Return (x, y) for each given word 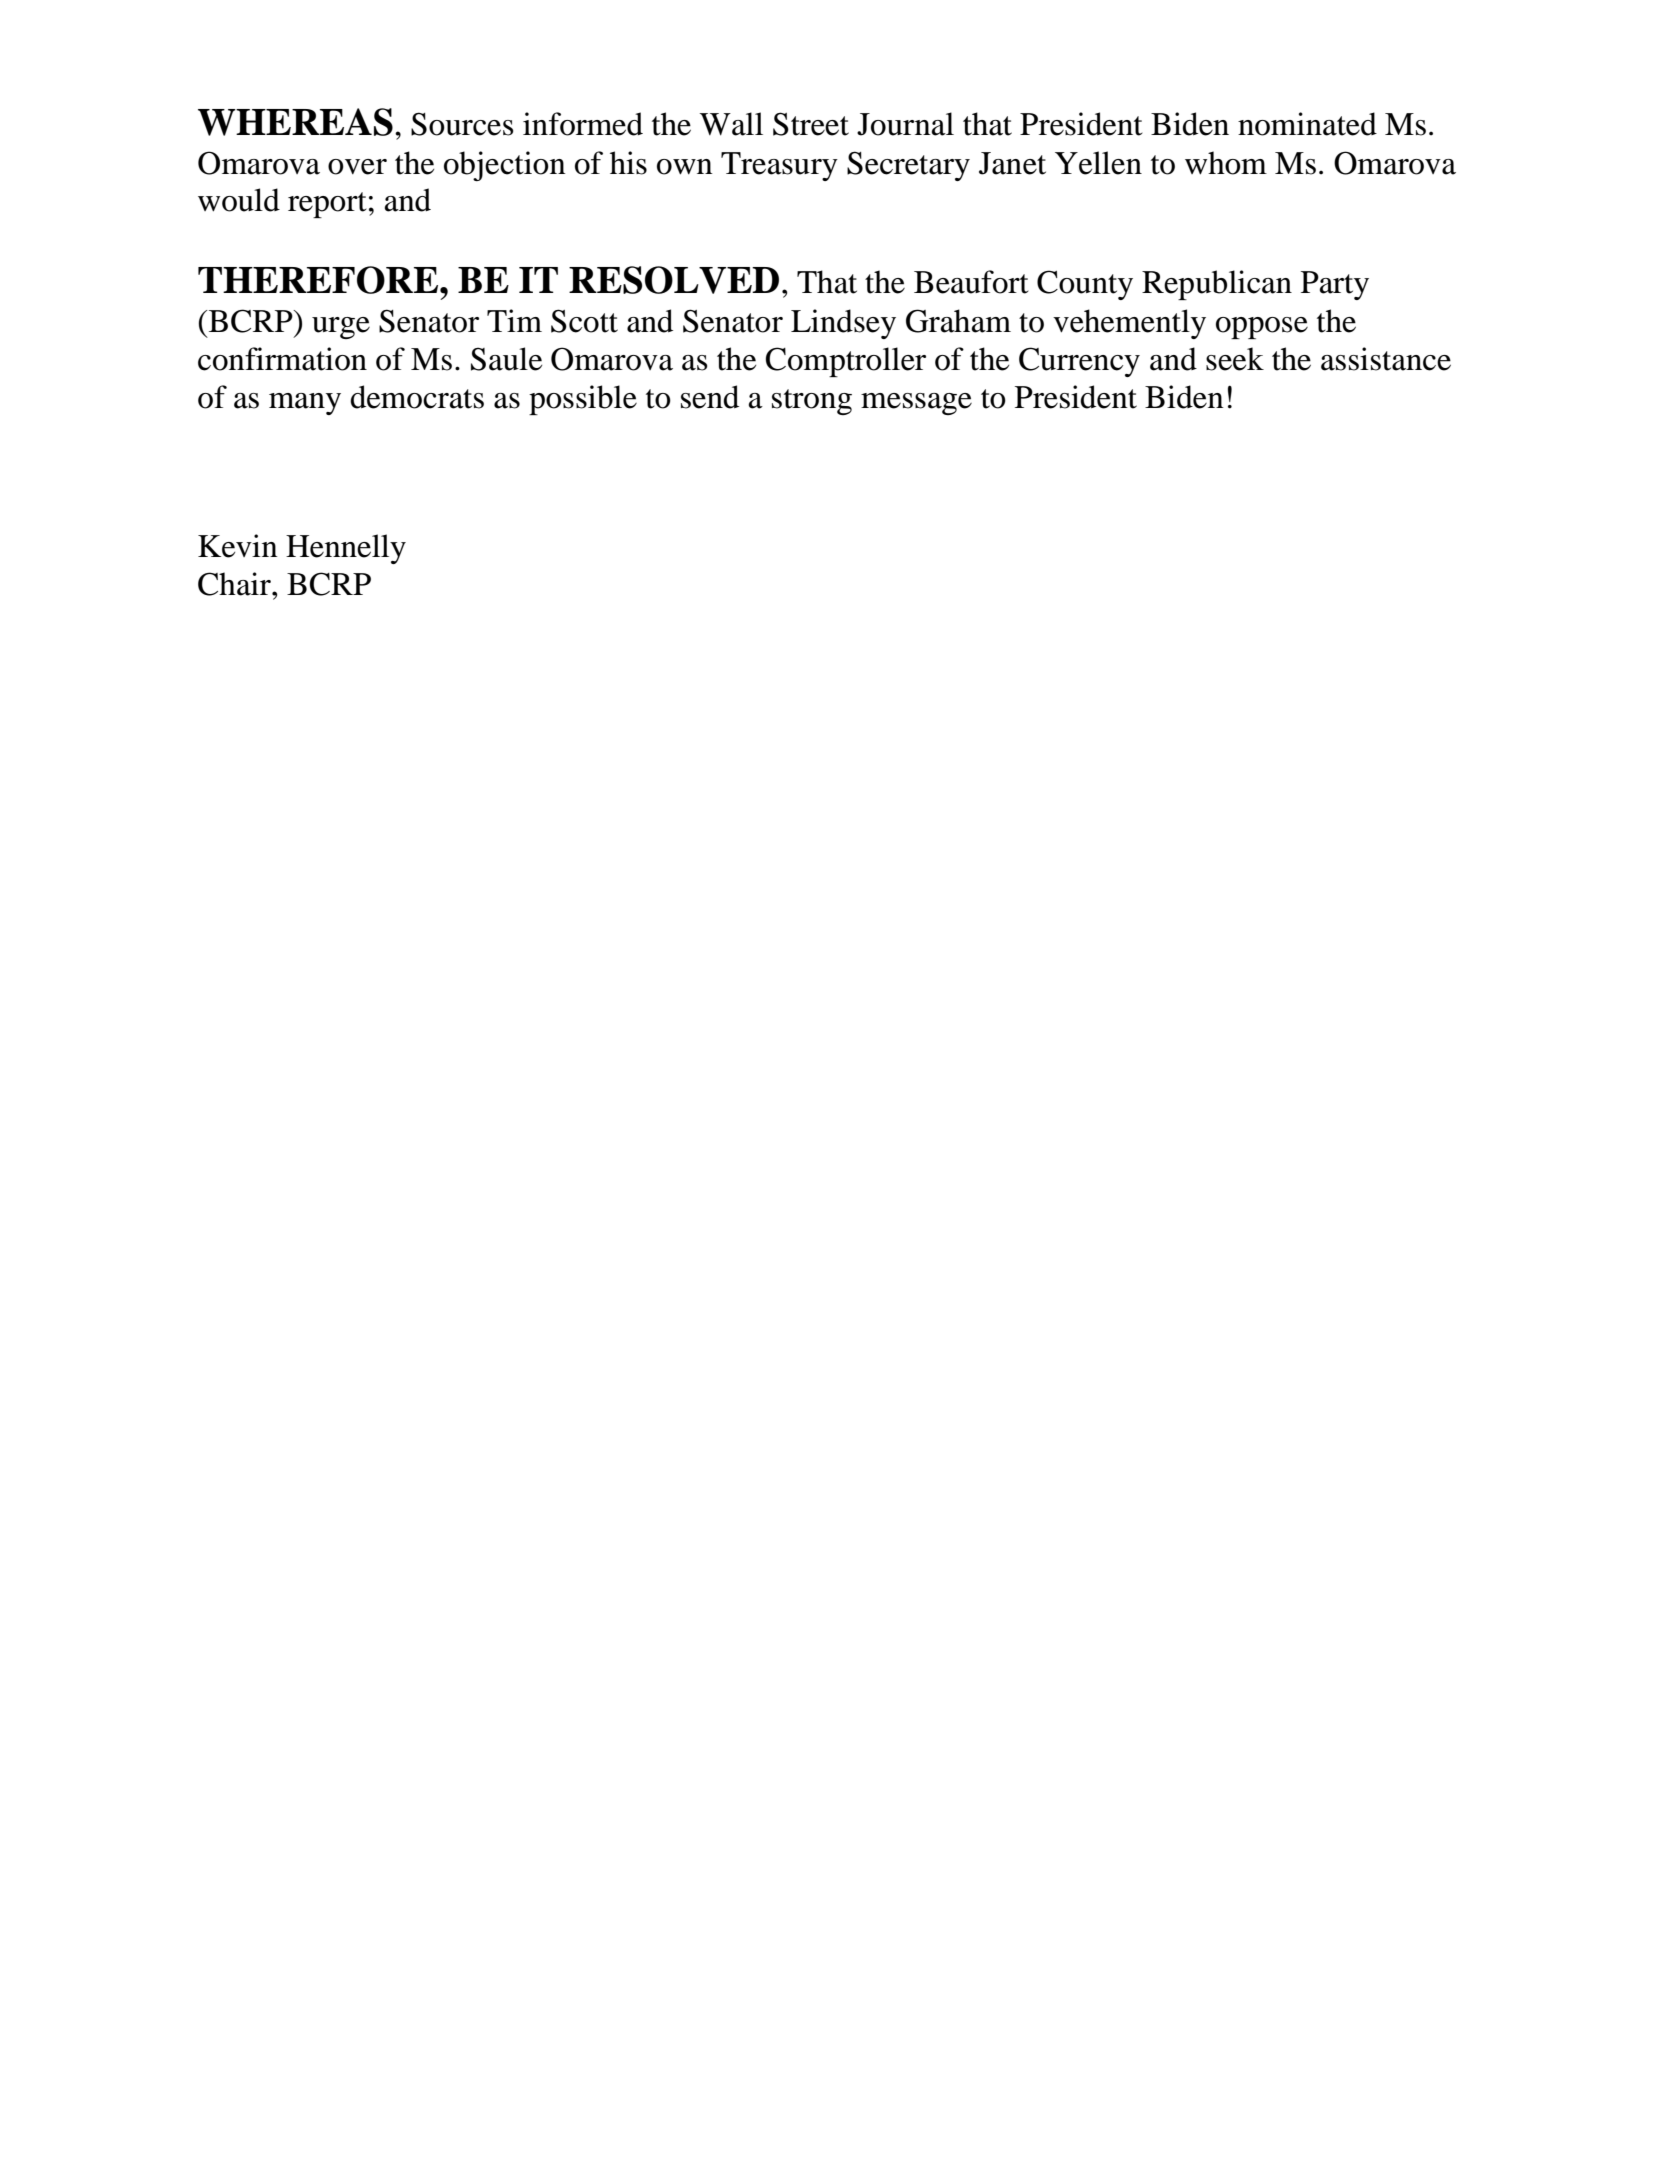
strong (812, 402)
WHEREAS (295, 122)
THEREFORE (319, 280)
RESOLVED (674, 280)
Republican (1217, 285)
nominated (1307, 124)
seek (1235, 359)
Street (811, 124)
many (305, 404)
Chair (235, 584)
